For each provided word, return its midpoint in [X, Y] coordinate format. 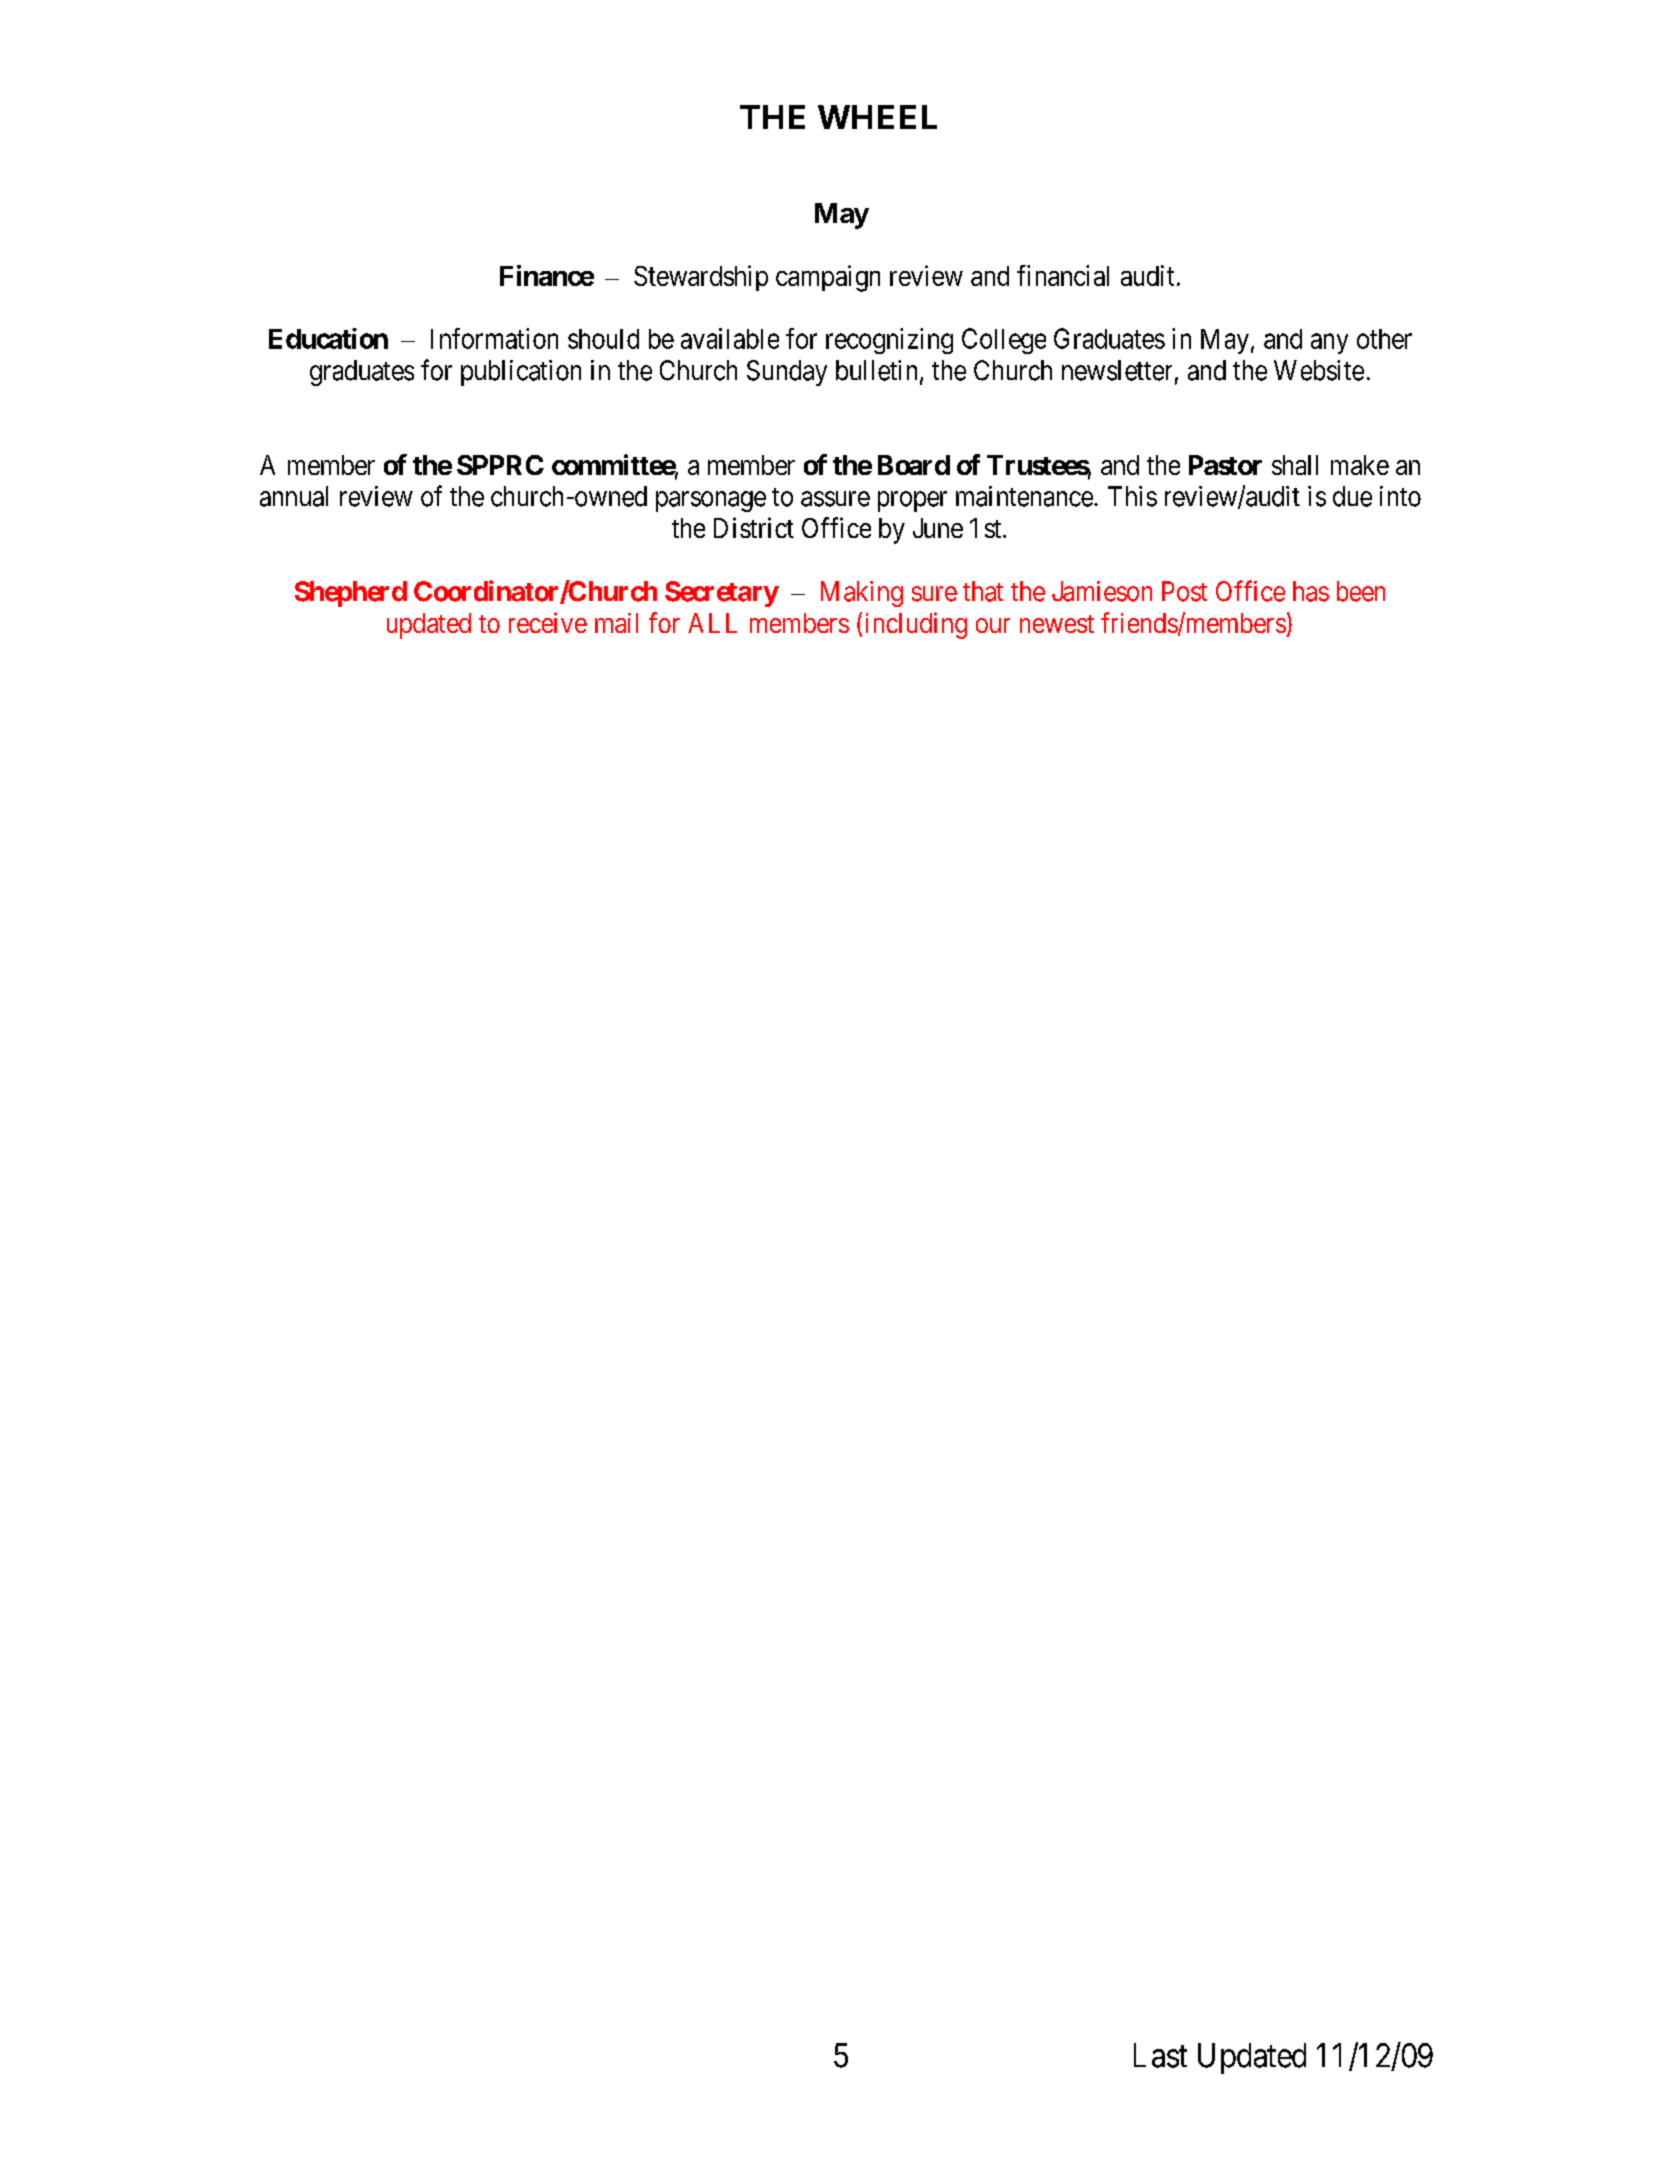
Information [494, 338]
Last [1160, 2055]
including [916, 625]
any [1329, 344]
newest [1057, 624]
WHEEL [877, 117]
